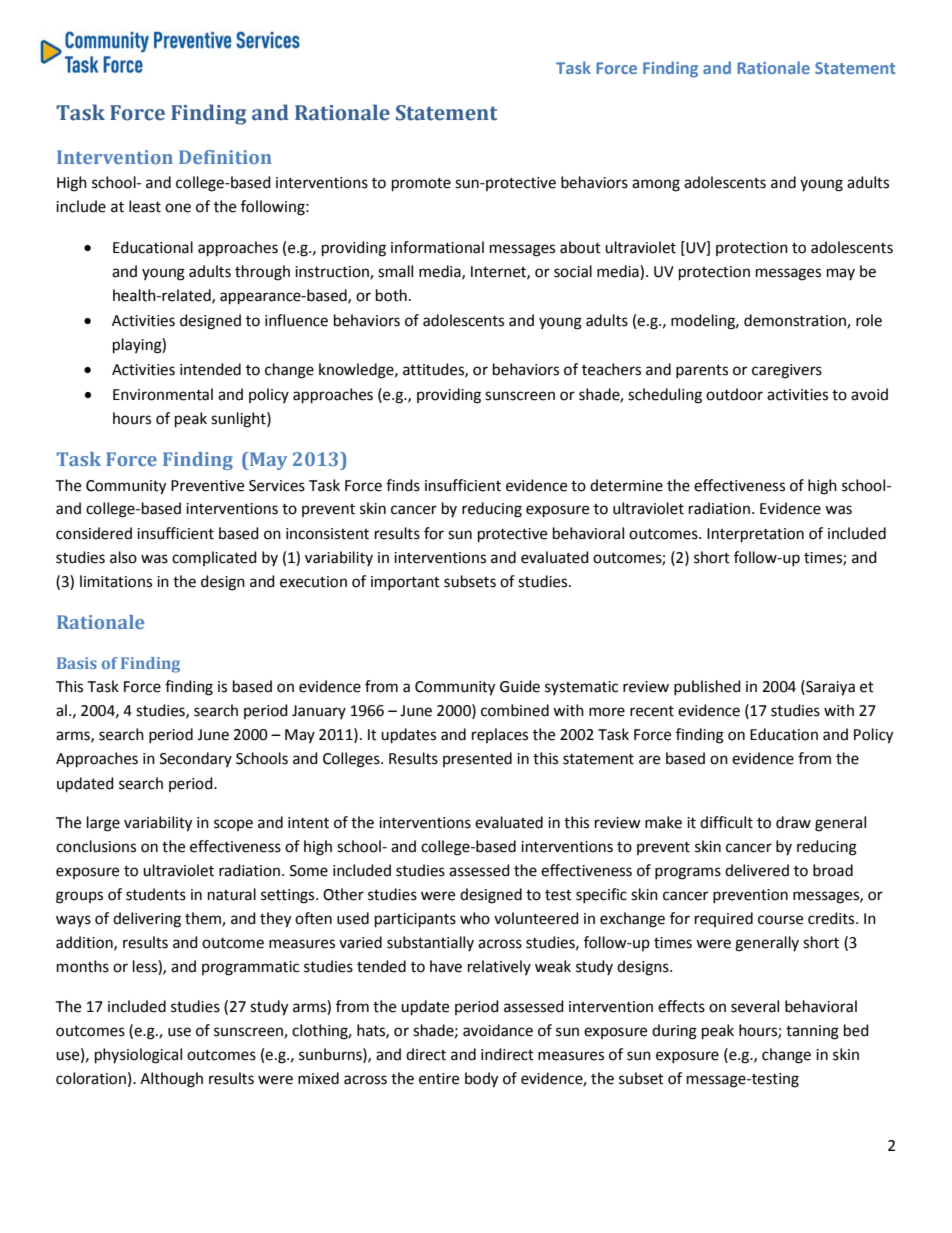  I want to click on among, so click(656, 185).
